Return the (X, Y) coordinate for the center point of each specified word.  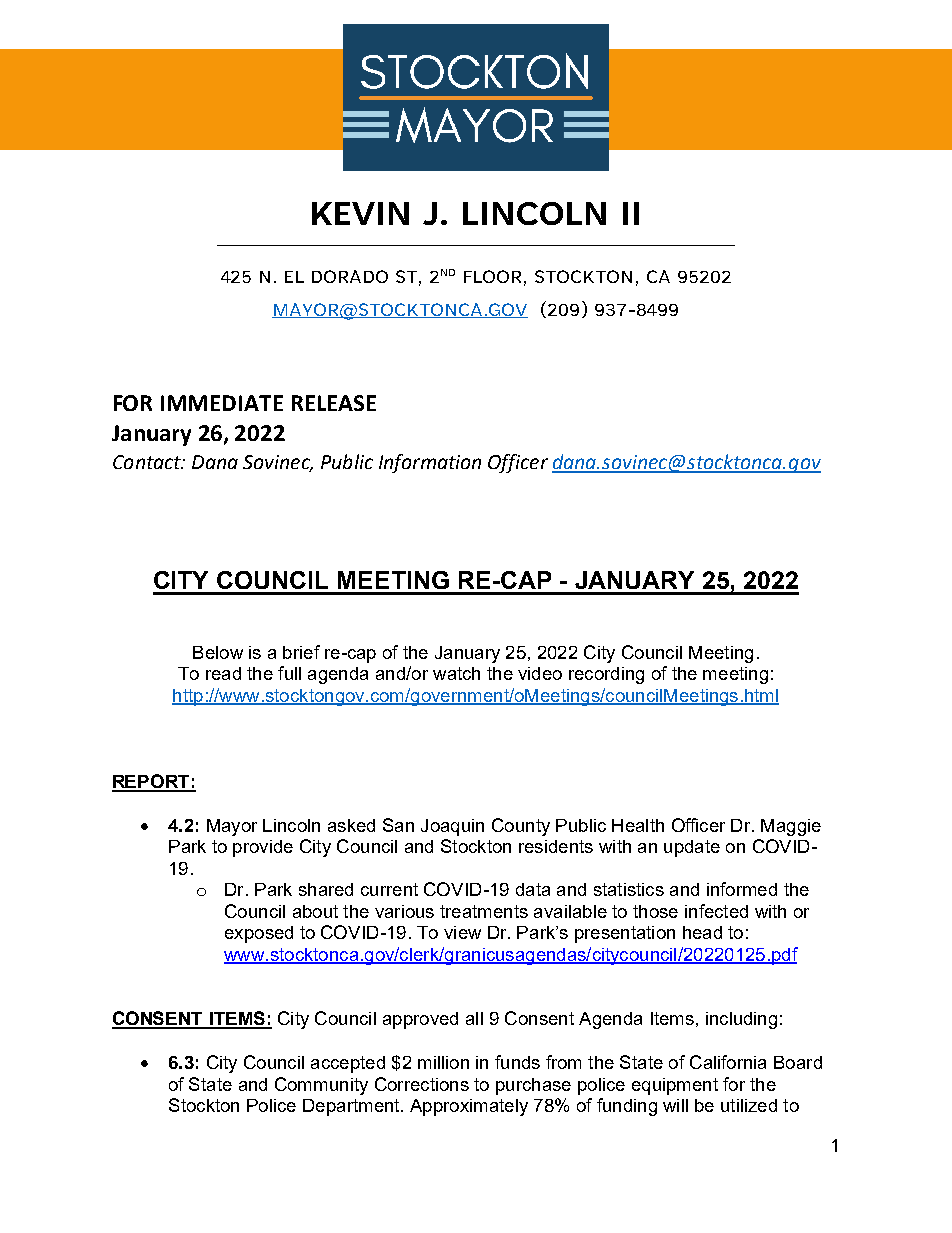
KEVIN (360, 213)
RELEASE (334, 403)
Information (430, 463)
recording (606, 675)
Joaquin (452, 827)
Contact (148, 462)
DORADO (350, 276)
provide (263, 848)
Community (321, 1086)
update (692, 848)
